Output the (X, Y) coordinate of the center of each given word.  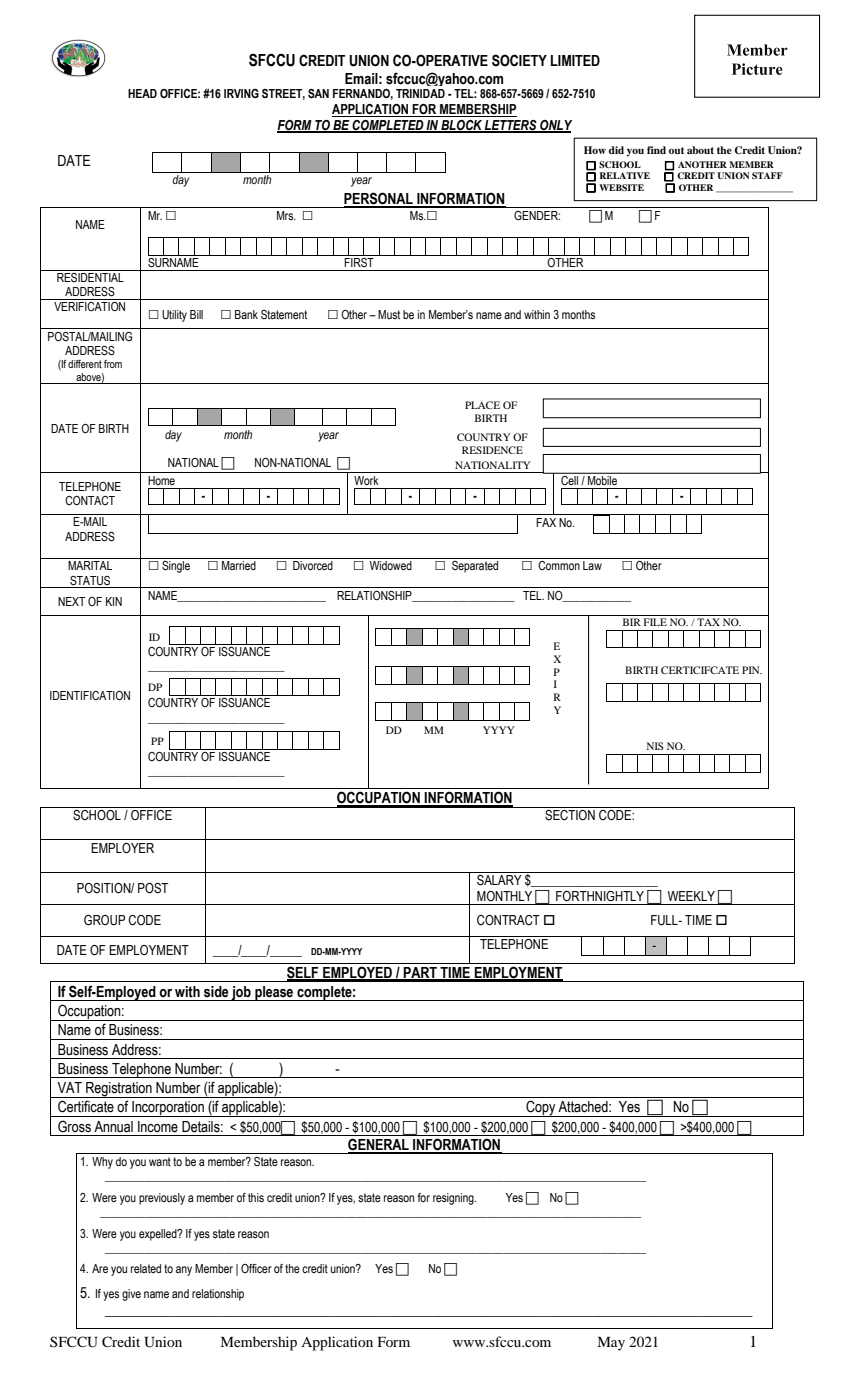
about (700, 150)
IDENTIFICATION (90, 695)
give (131, 1295)
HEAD (142, 93)
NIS (655, 746)
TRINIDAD (420, 93)
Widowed (390, 565)
